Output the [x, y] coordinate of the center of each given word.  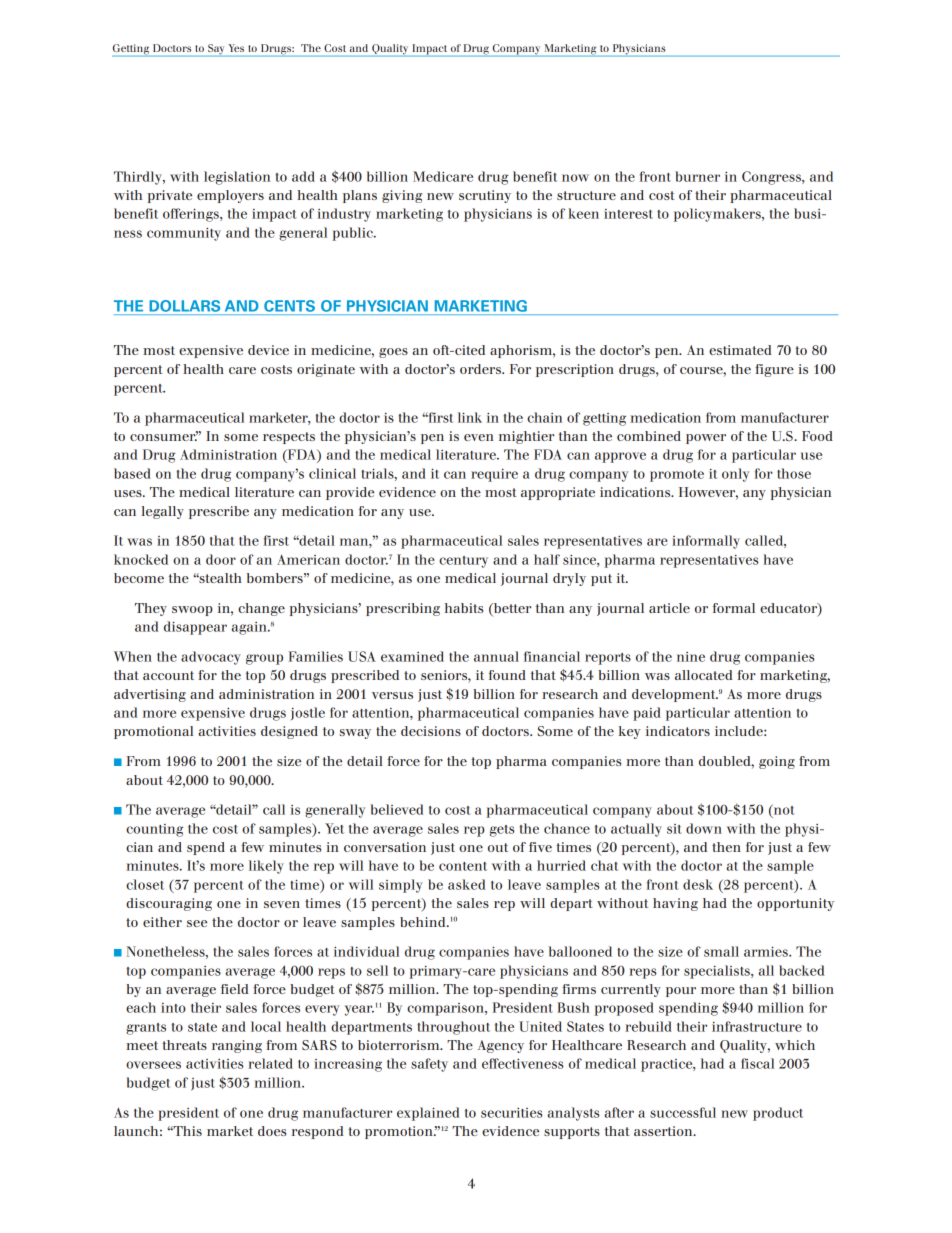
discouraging [169, 904]
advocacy [211, 658]
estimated [740, 350]
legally [162, 512]
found [507, 675]
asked [467, 884]
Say [216, 50]
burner [697, 176]
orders [481, 369]
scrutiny [485, 196]
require [494, 475]
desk [698, 884]
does [272, 1131]
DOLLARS [185, 306]
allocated [704, 675]
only [735, 475]
